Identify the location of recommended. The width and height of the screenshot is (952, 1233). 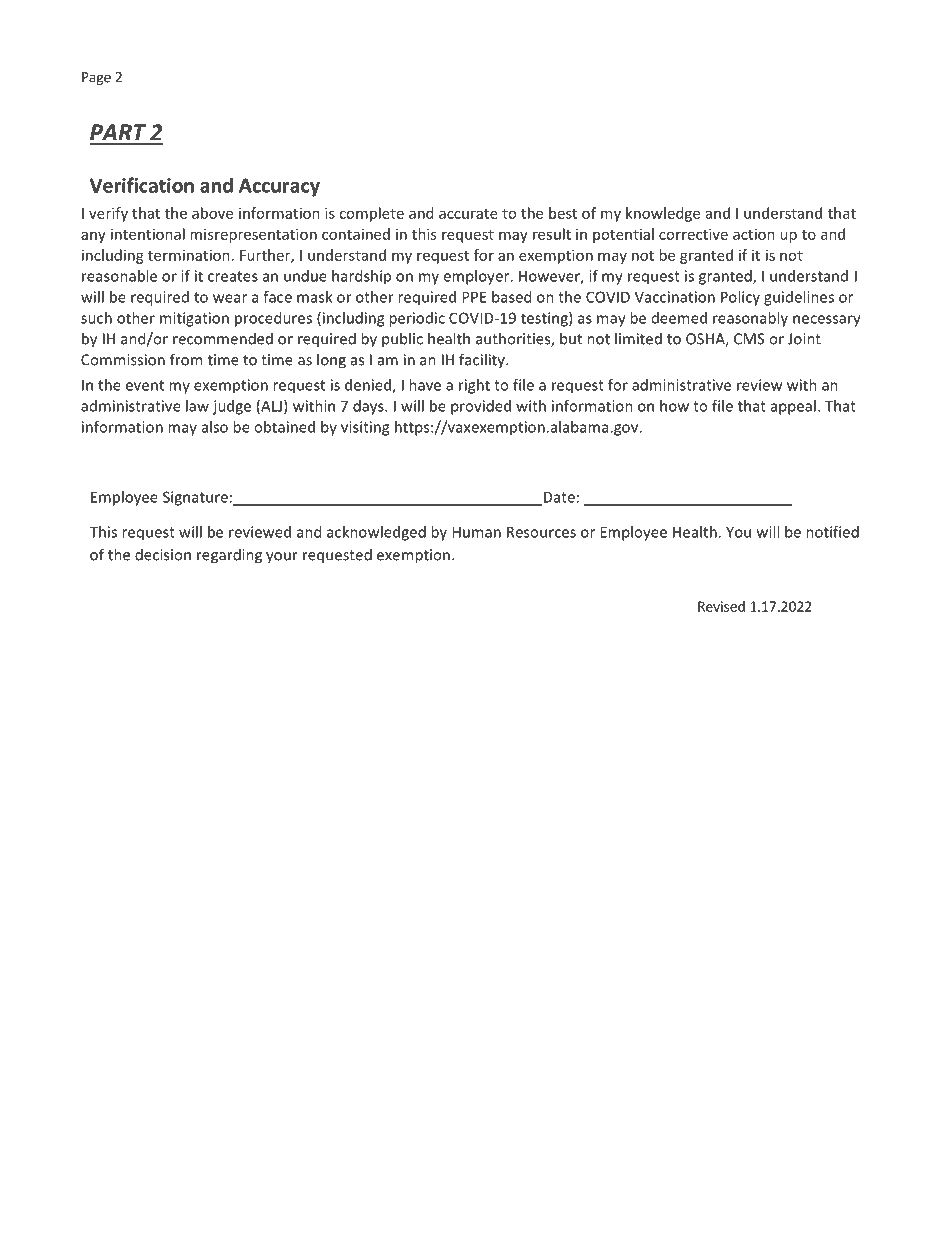
(223, 338).
